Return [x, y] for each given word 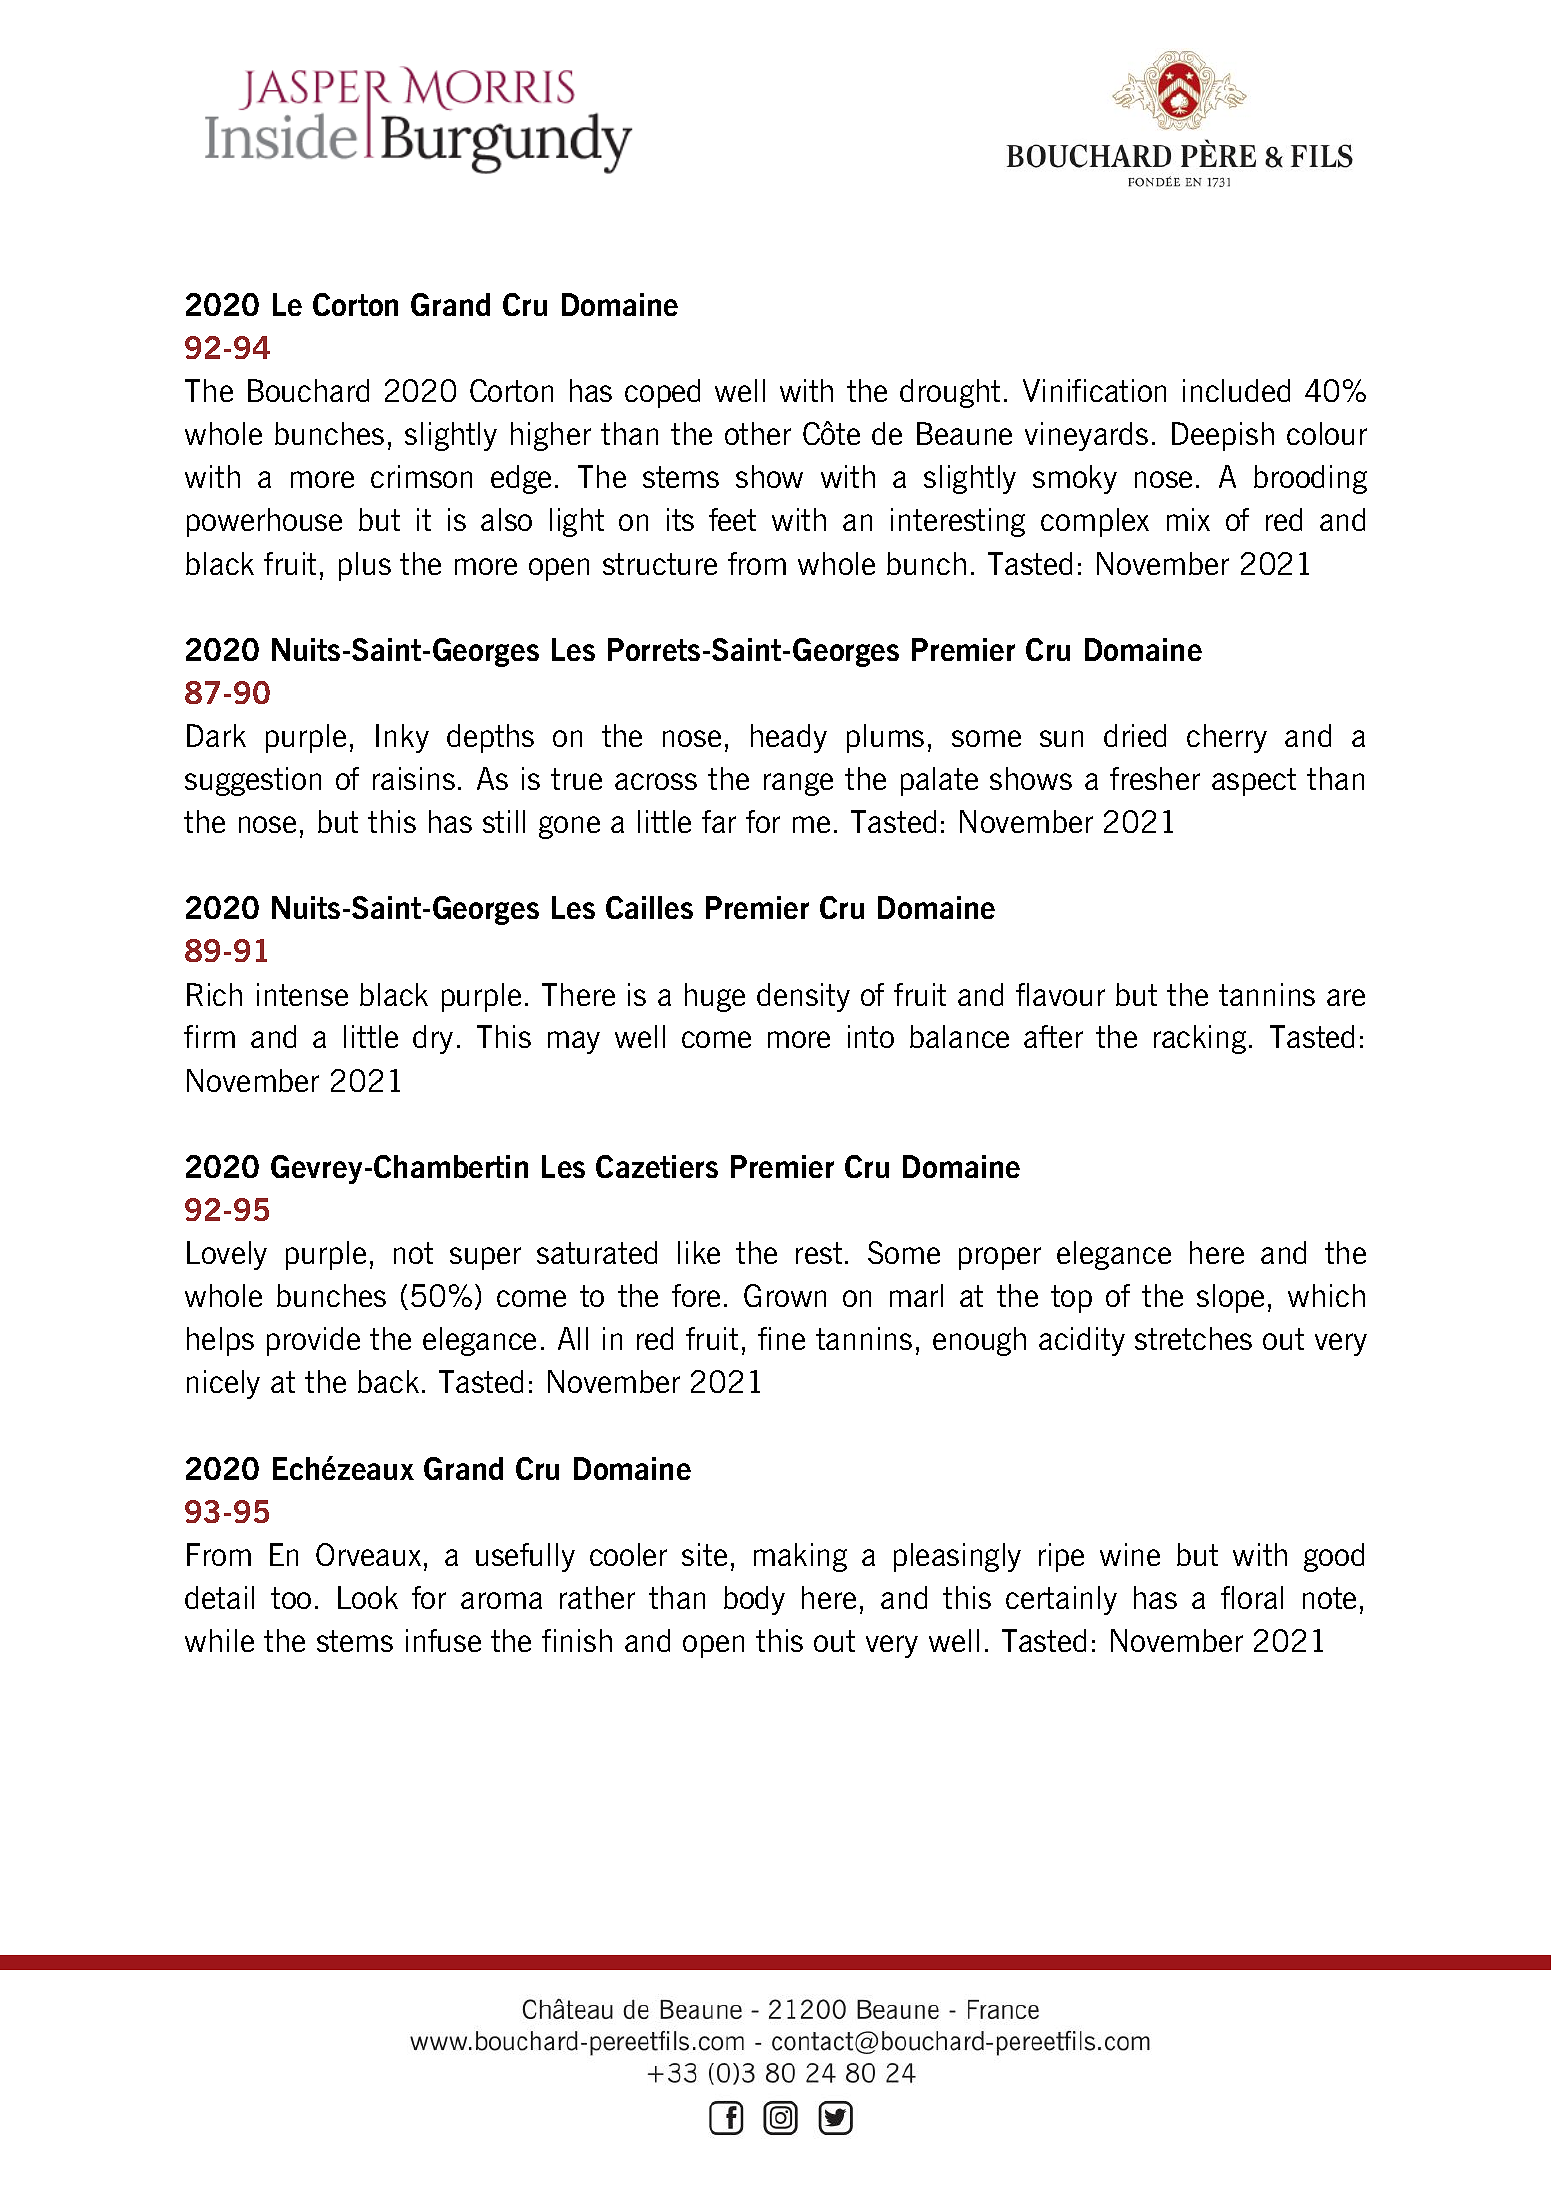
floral [1252, 1597]
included [1236, 390]
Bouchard [308, 390]
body [754, 1600]
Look [368, 1597]
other [758, 433]
